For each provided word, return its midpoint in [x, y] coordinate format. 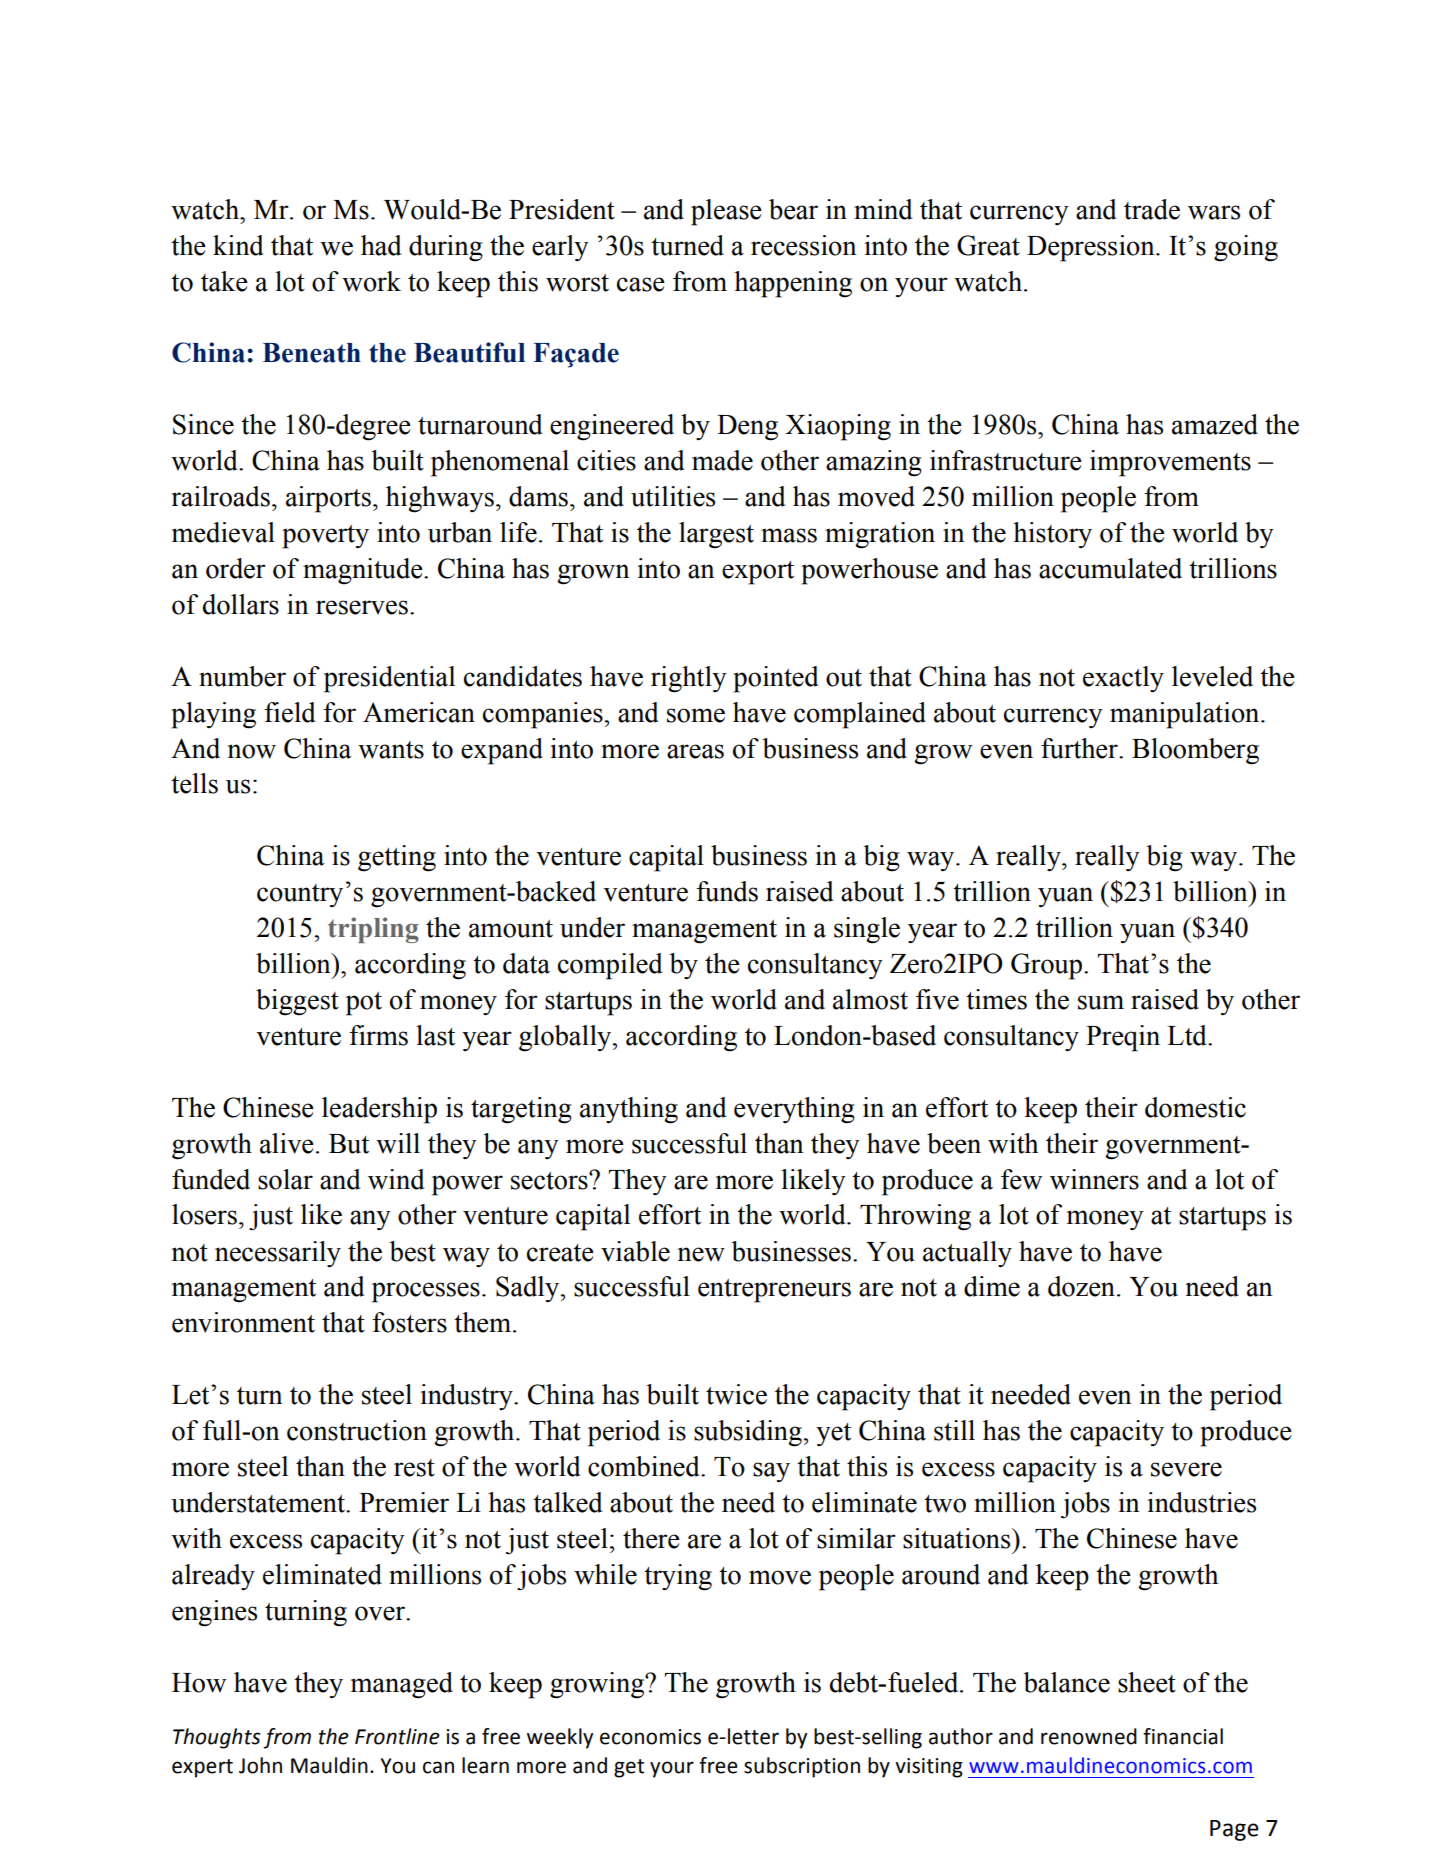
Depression [1092, 248]
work [371, 281]
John [260, 1765]
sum [1101, 1002]
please [726, 212]
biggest [297, 1002]
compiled [610, 966]
